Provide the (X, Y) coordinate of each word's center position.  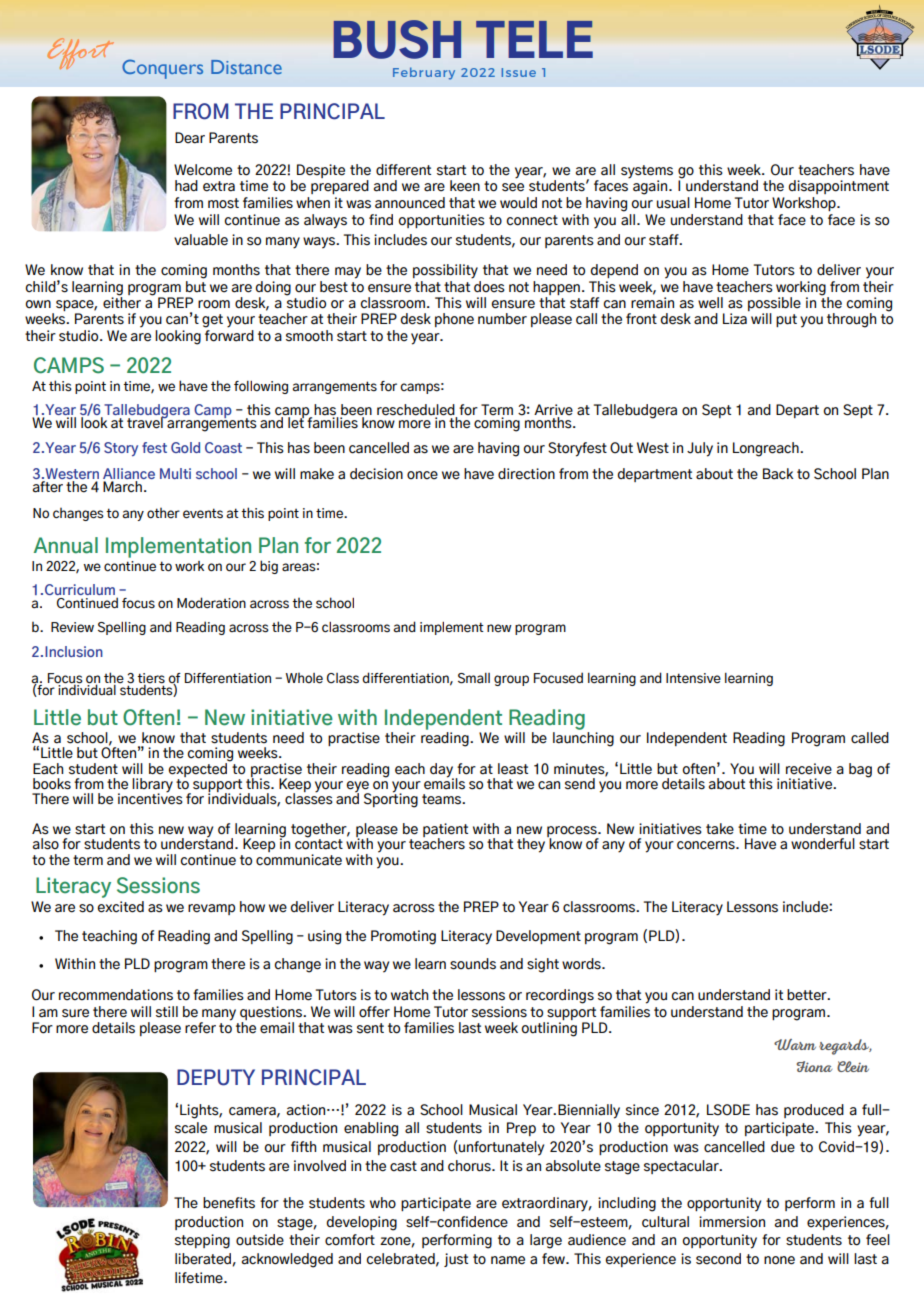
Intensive (693, 678)
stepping (202, 1241)
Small (474, 678)
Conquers (162, 69)
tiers (151, 679)
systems (647, 173)
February (424, 73)
